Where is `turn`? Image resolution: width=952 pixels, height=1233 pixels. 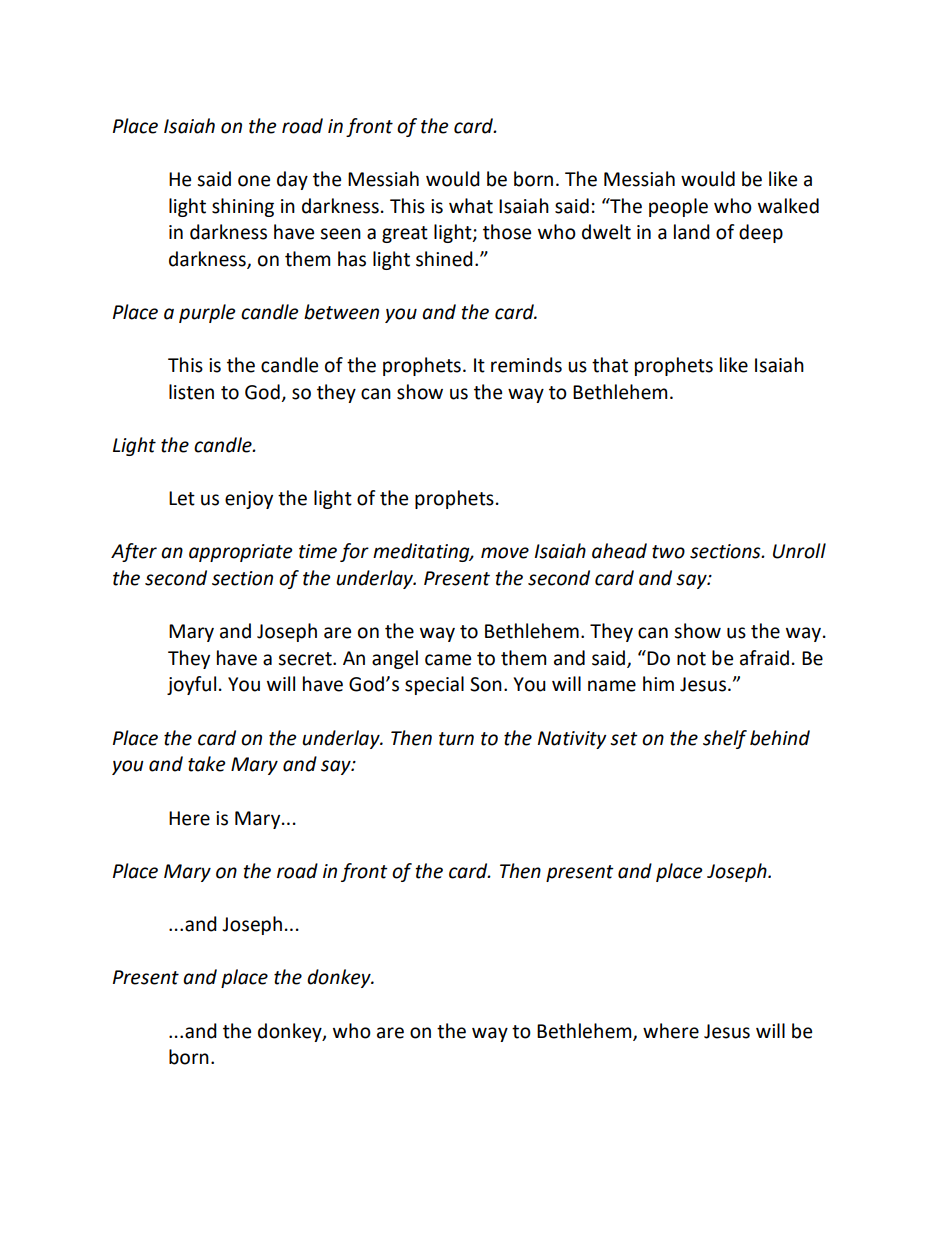
turn is located at coordinates (456, 739).
